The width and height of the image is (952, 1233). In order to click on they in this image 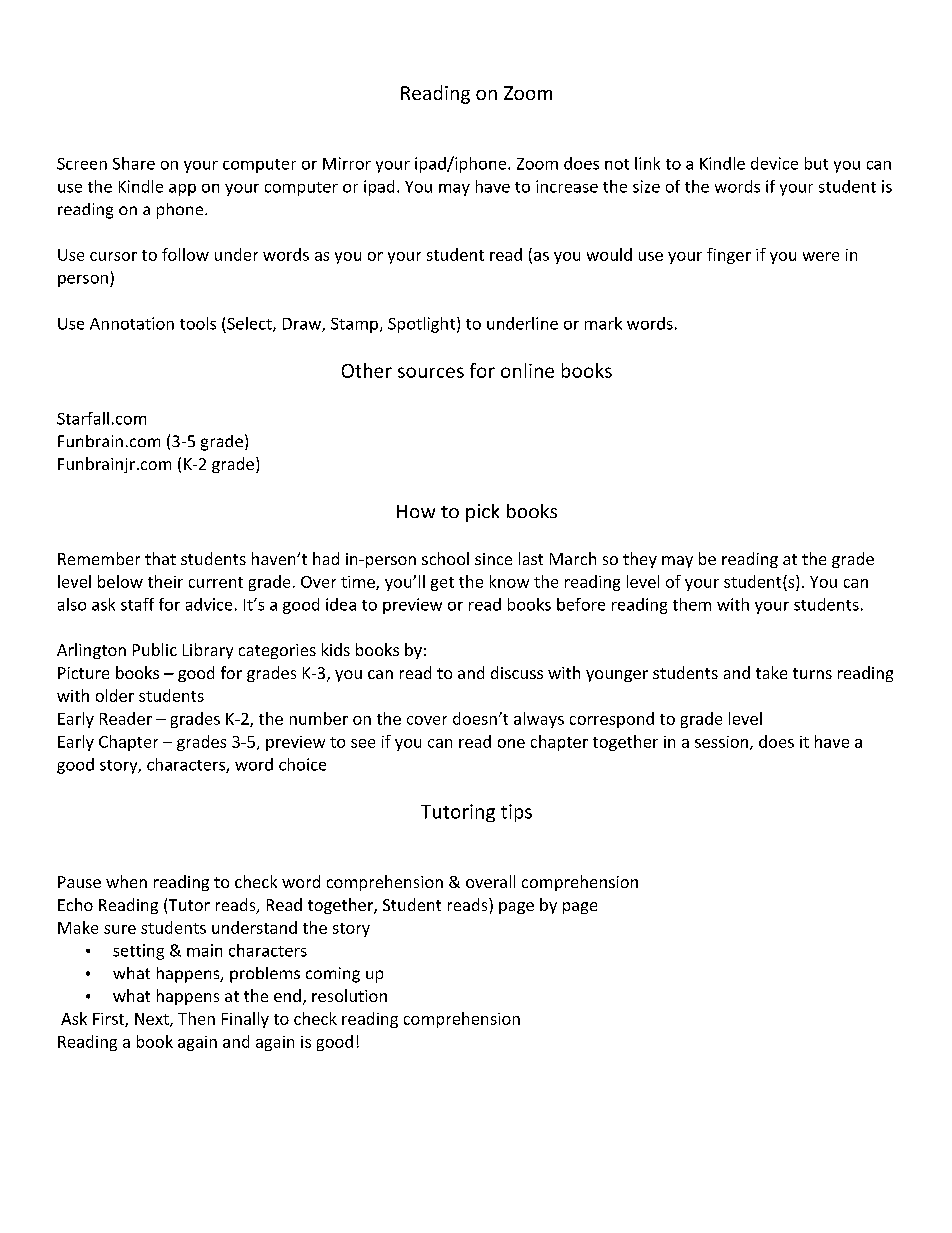, I will do `click(640, 560)`.
